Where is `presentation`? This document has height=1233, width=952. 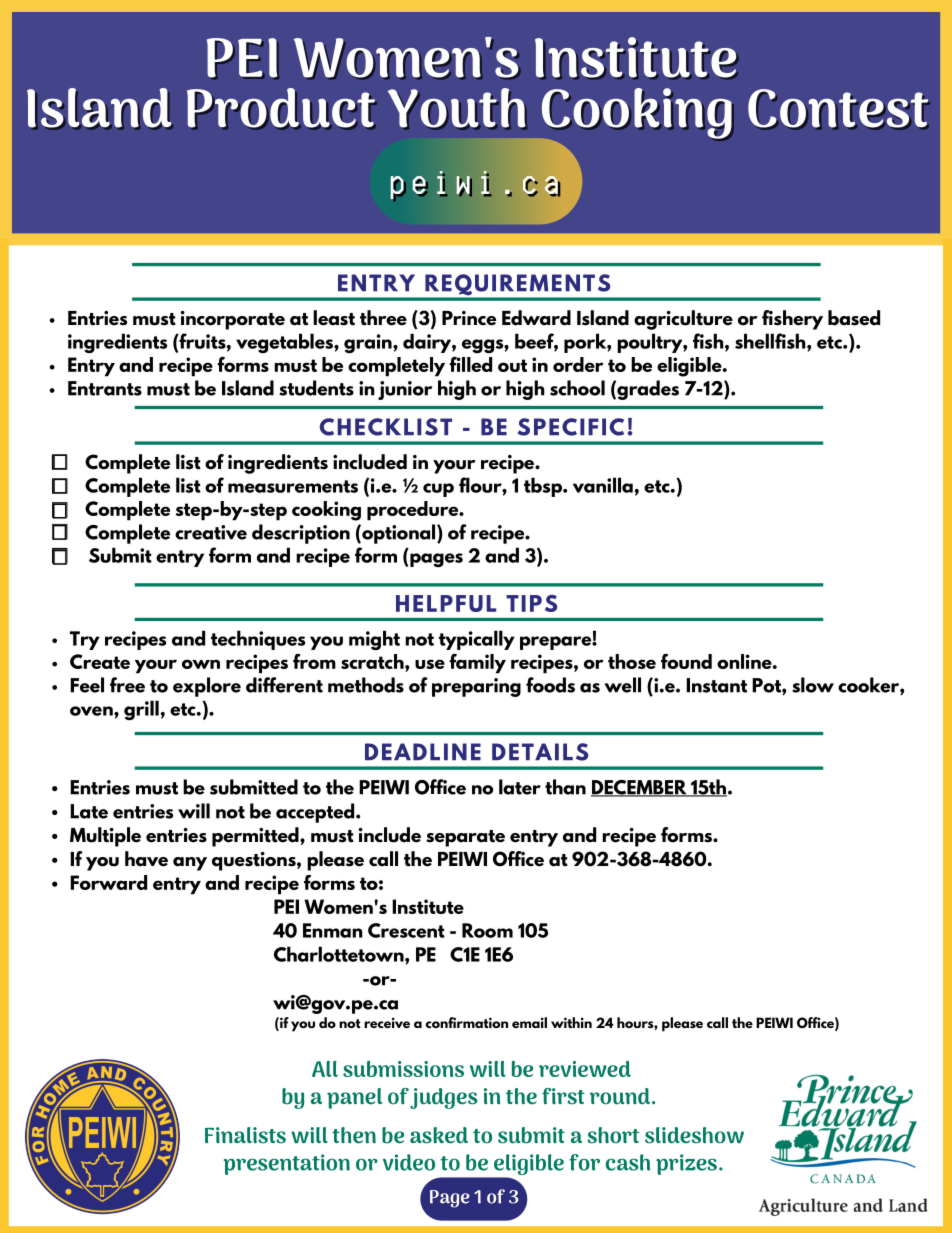 presentation is located at coordinates (286, 1164).
